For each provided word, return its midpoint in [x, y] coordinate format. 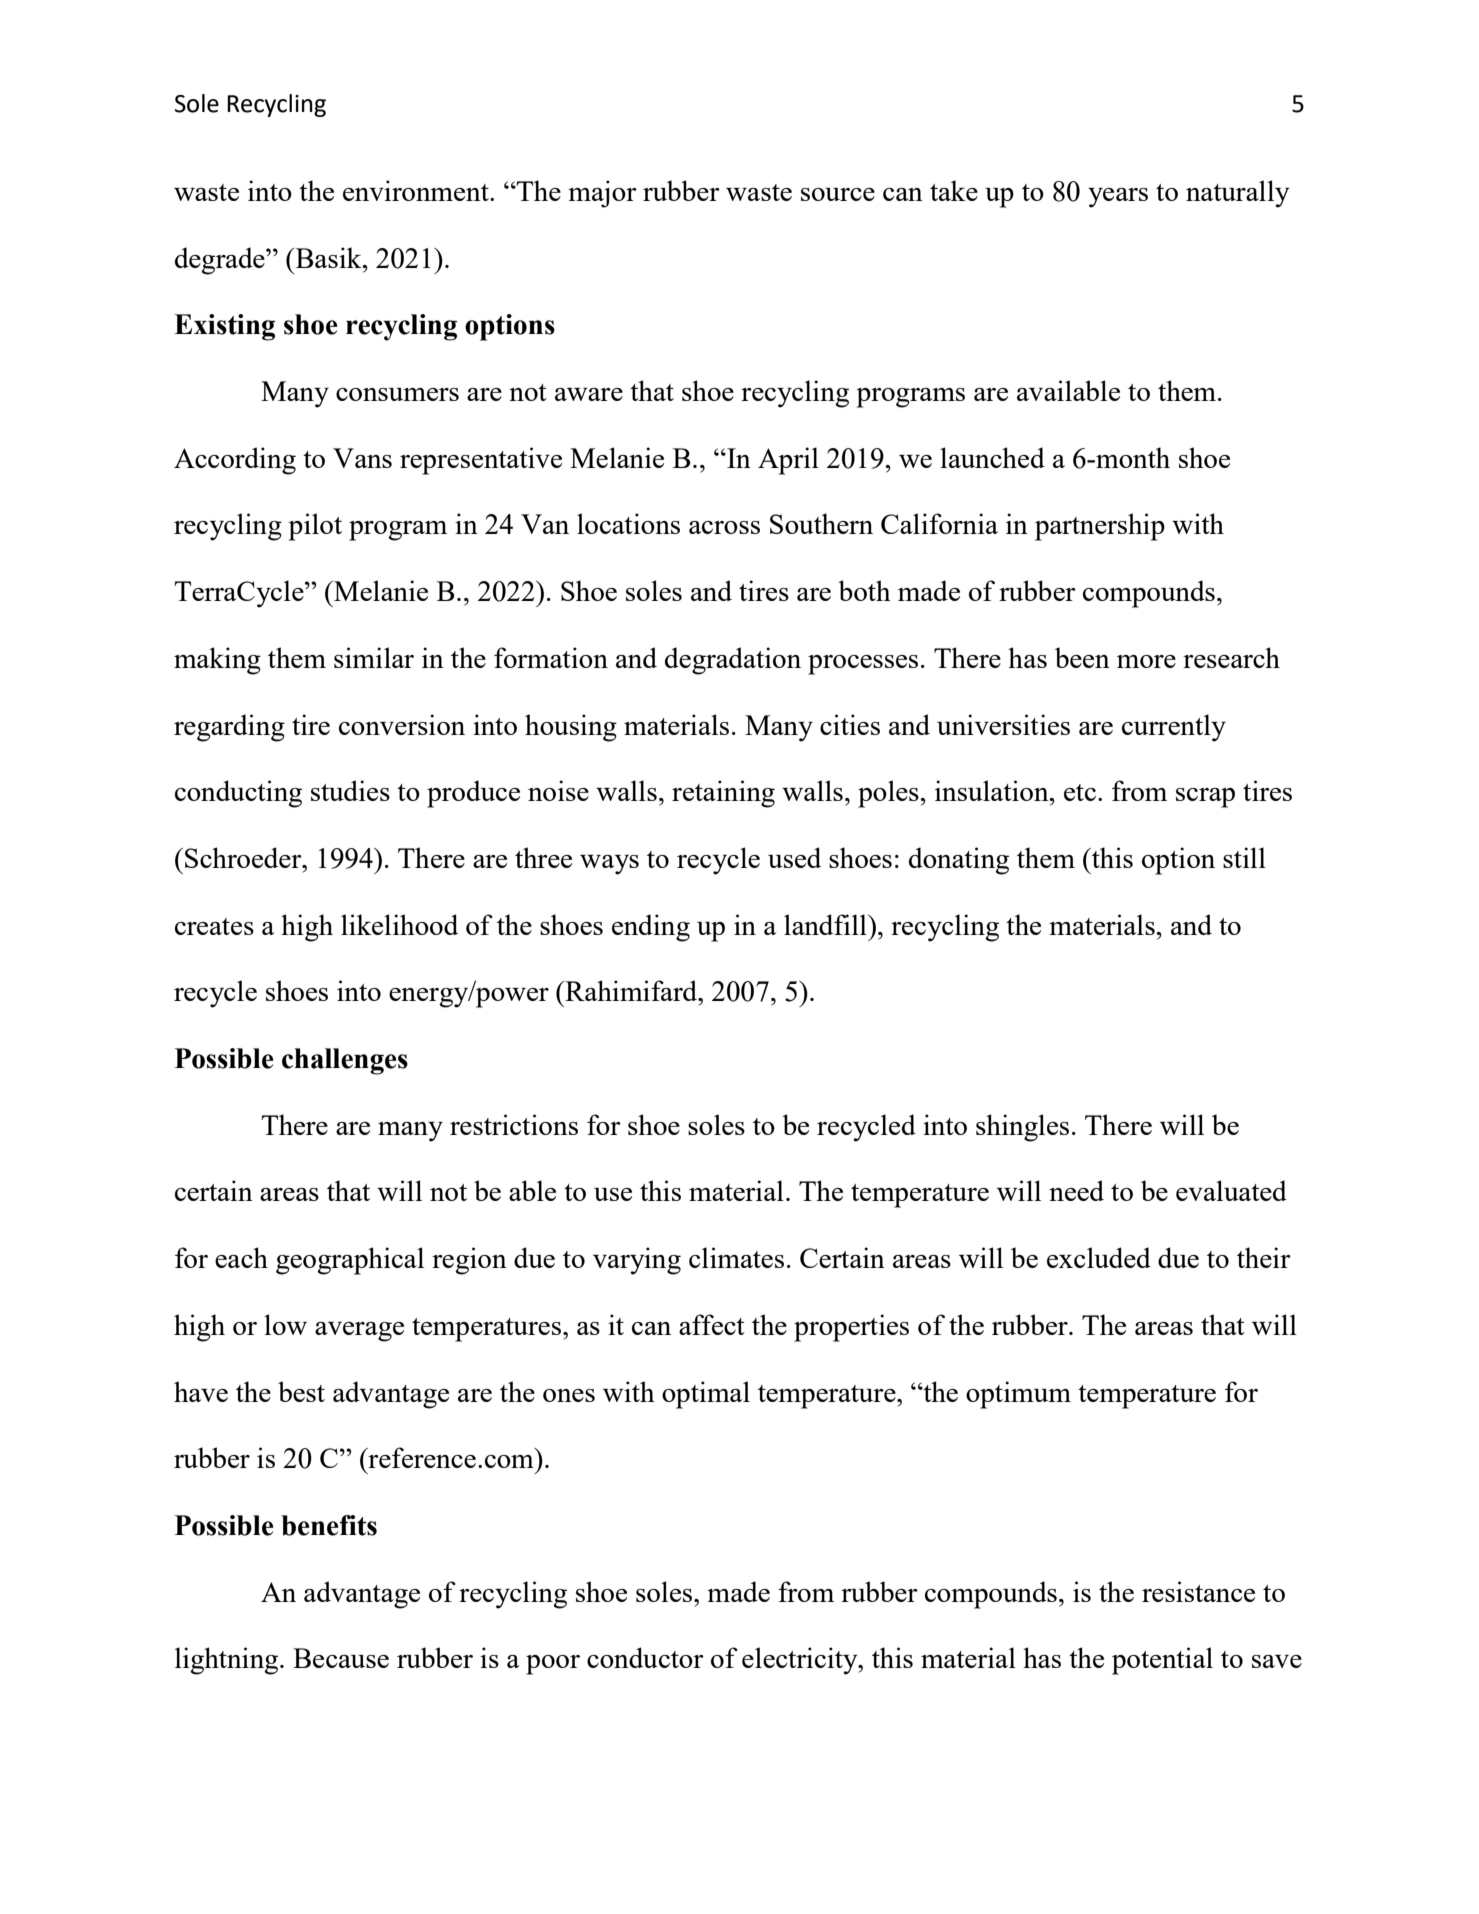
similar [374, 657]
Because [341, 1658]
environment [417, 190]
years [1118, 198]
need [1076, 1190]
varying [637, 1261]
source [838, 194]
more [1146, 661]
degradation [733, 661]
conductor [645, 1657]
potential [1162, 1661]
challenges [345, 1061]
